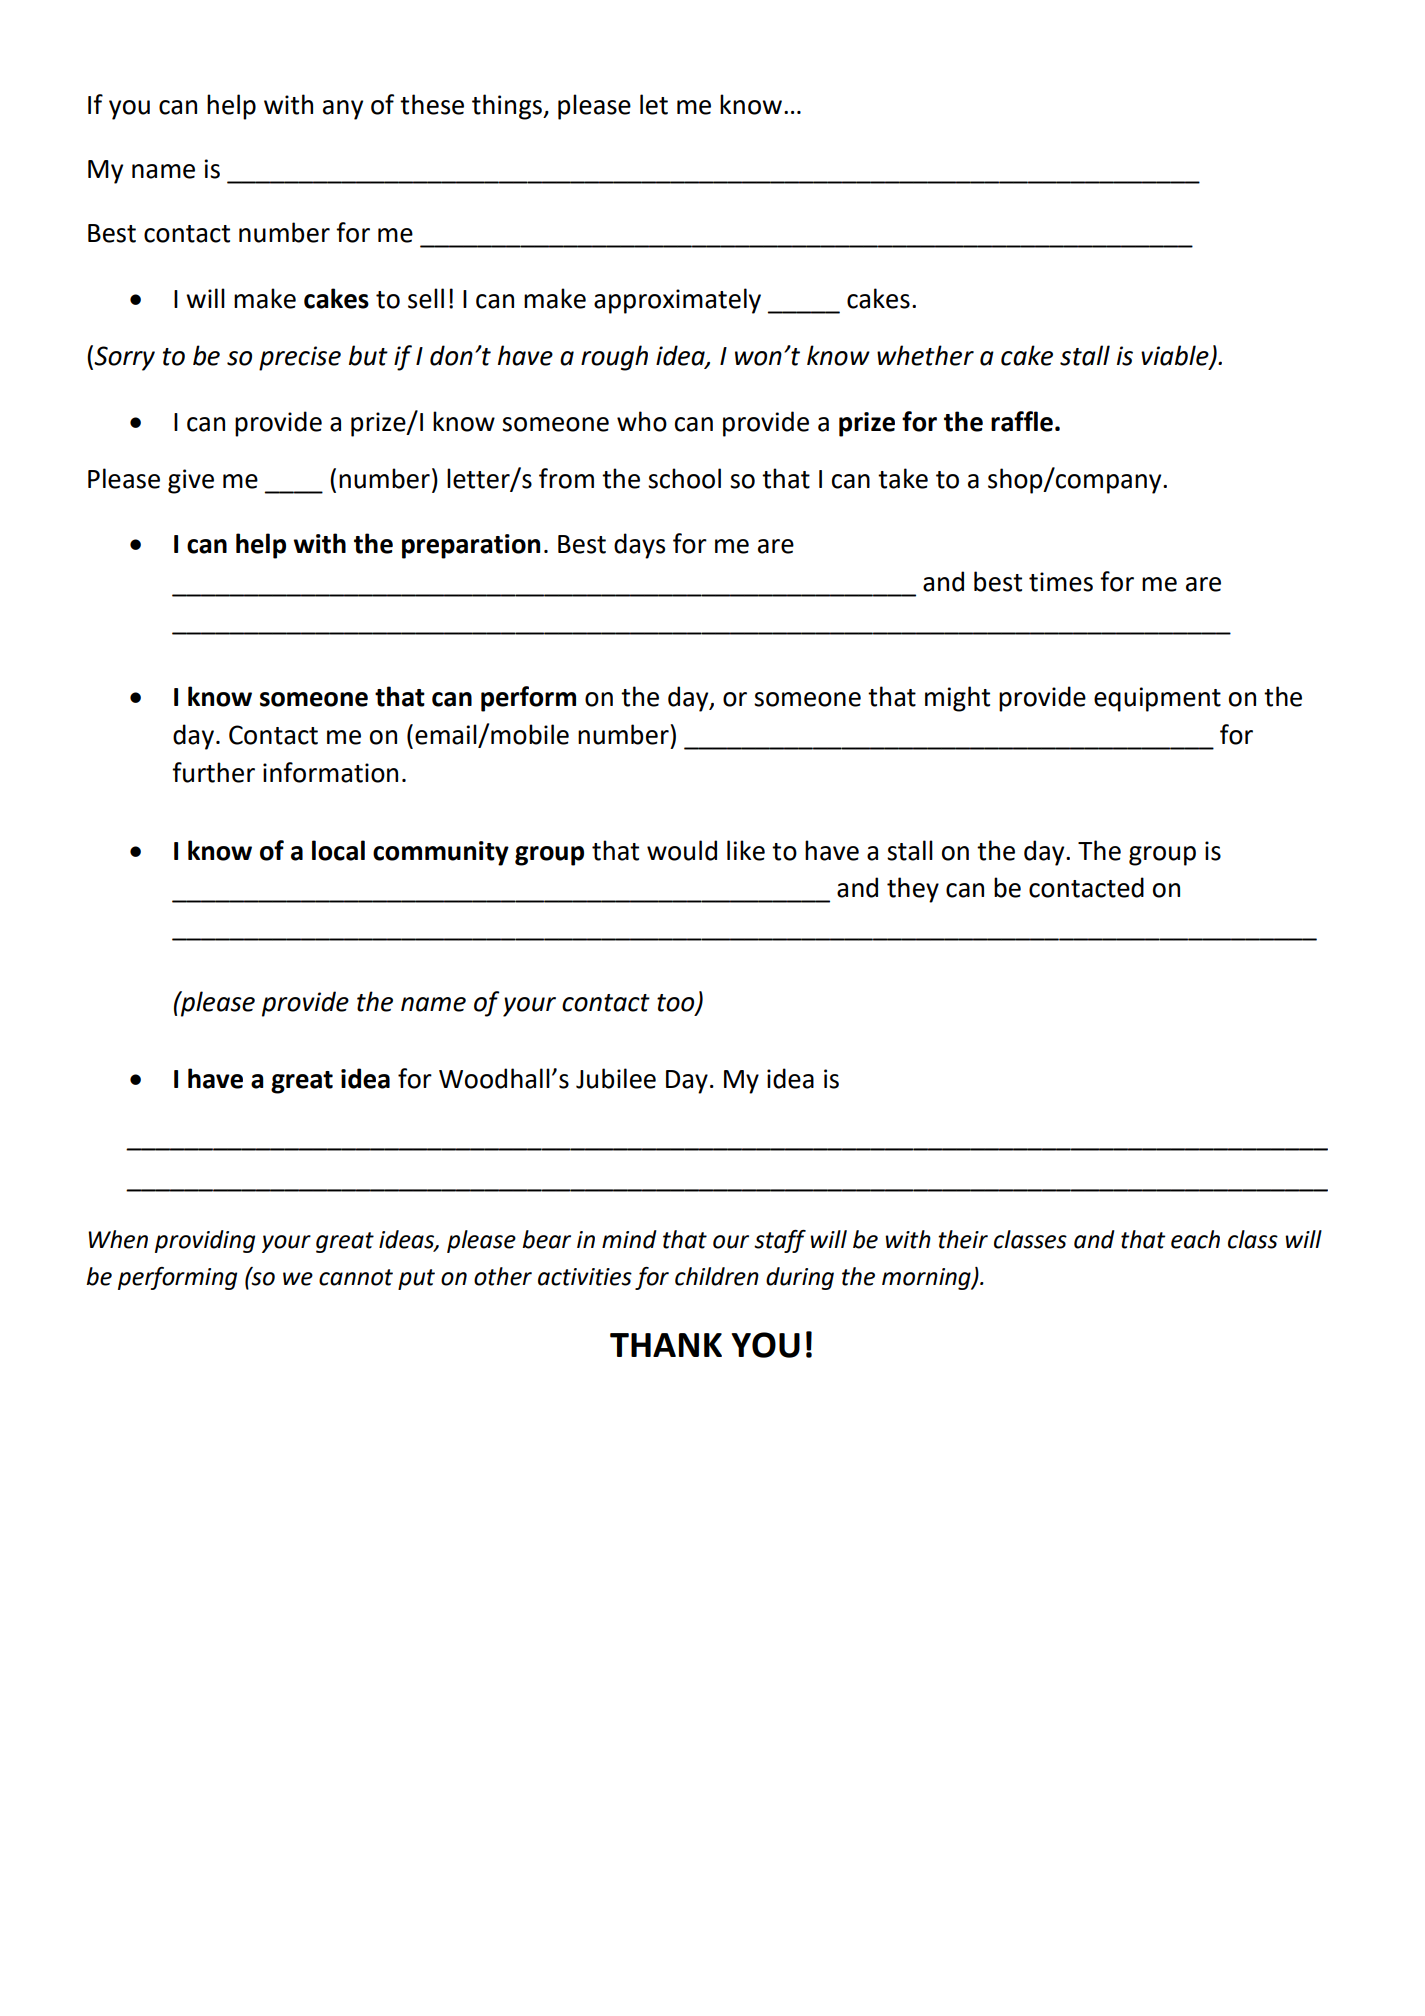 The height and width of the image is (2016, 1425). Describe the element at coordinates (963, 1239) in the image. I see `their` at that location.
